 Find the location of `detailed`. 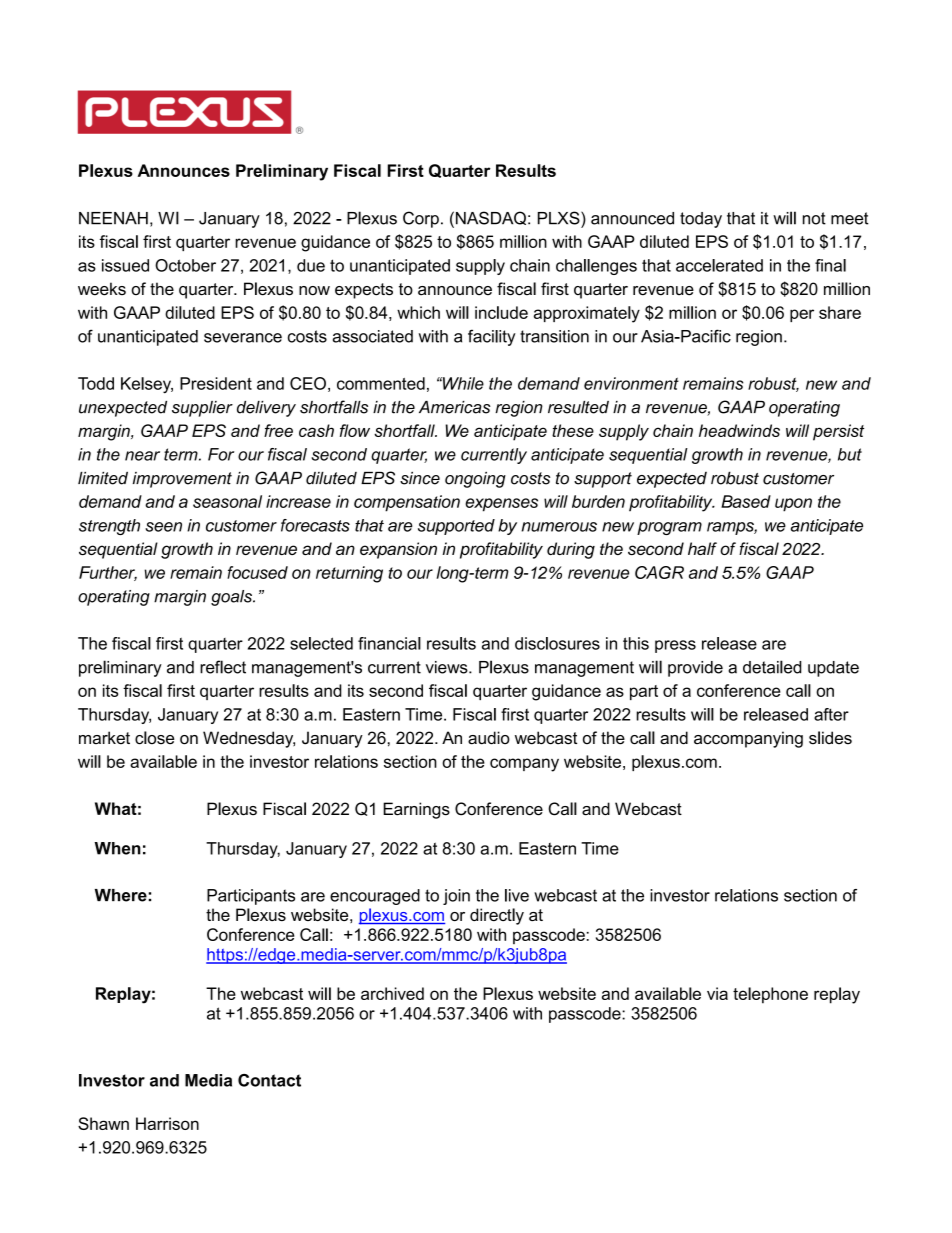

detailed is located at coordinates (772, 667).
